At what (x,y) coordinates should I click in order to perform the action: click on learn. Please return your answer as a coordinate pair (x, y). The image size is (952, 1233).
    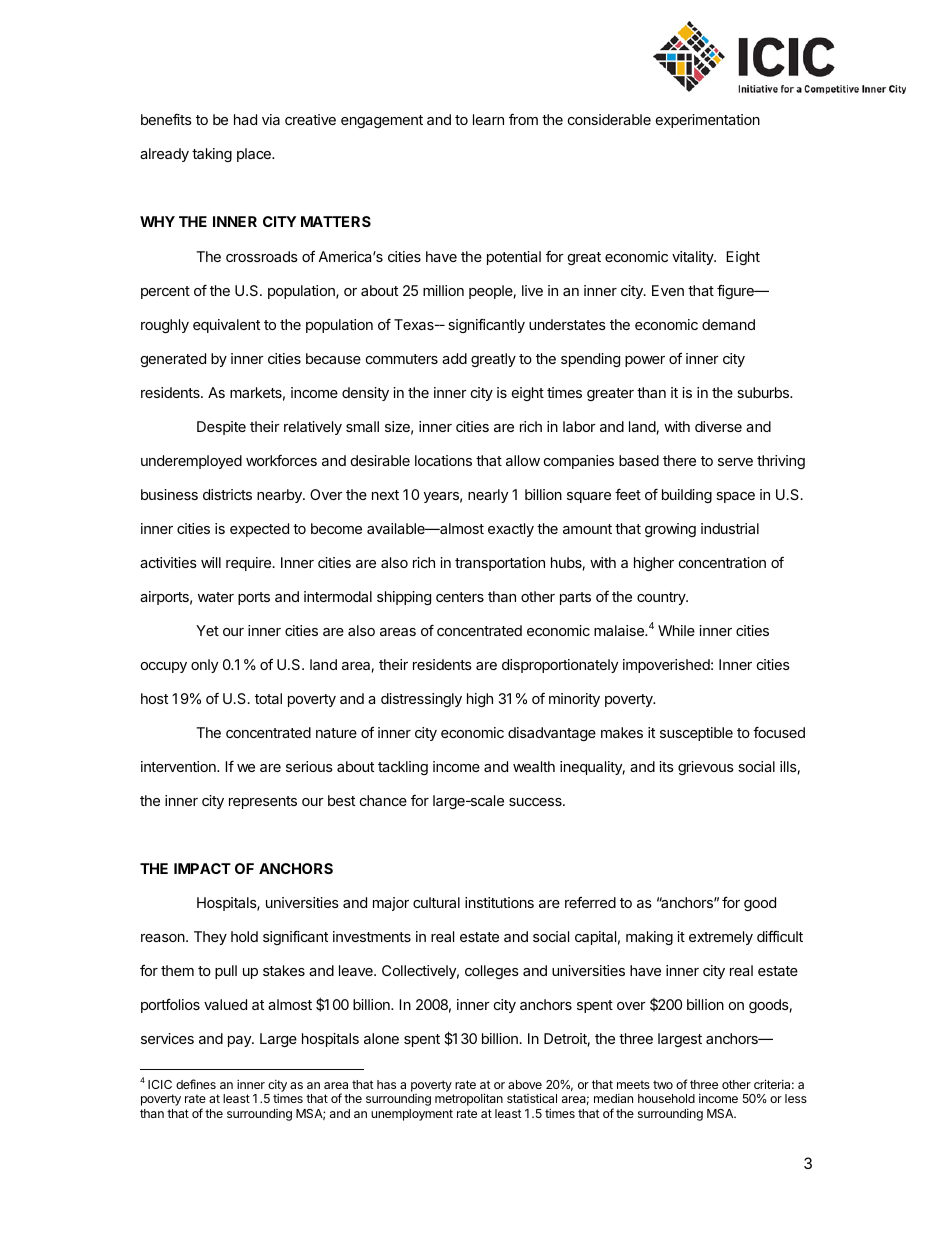
    Looking at the image, I should click on (488, 119).
